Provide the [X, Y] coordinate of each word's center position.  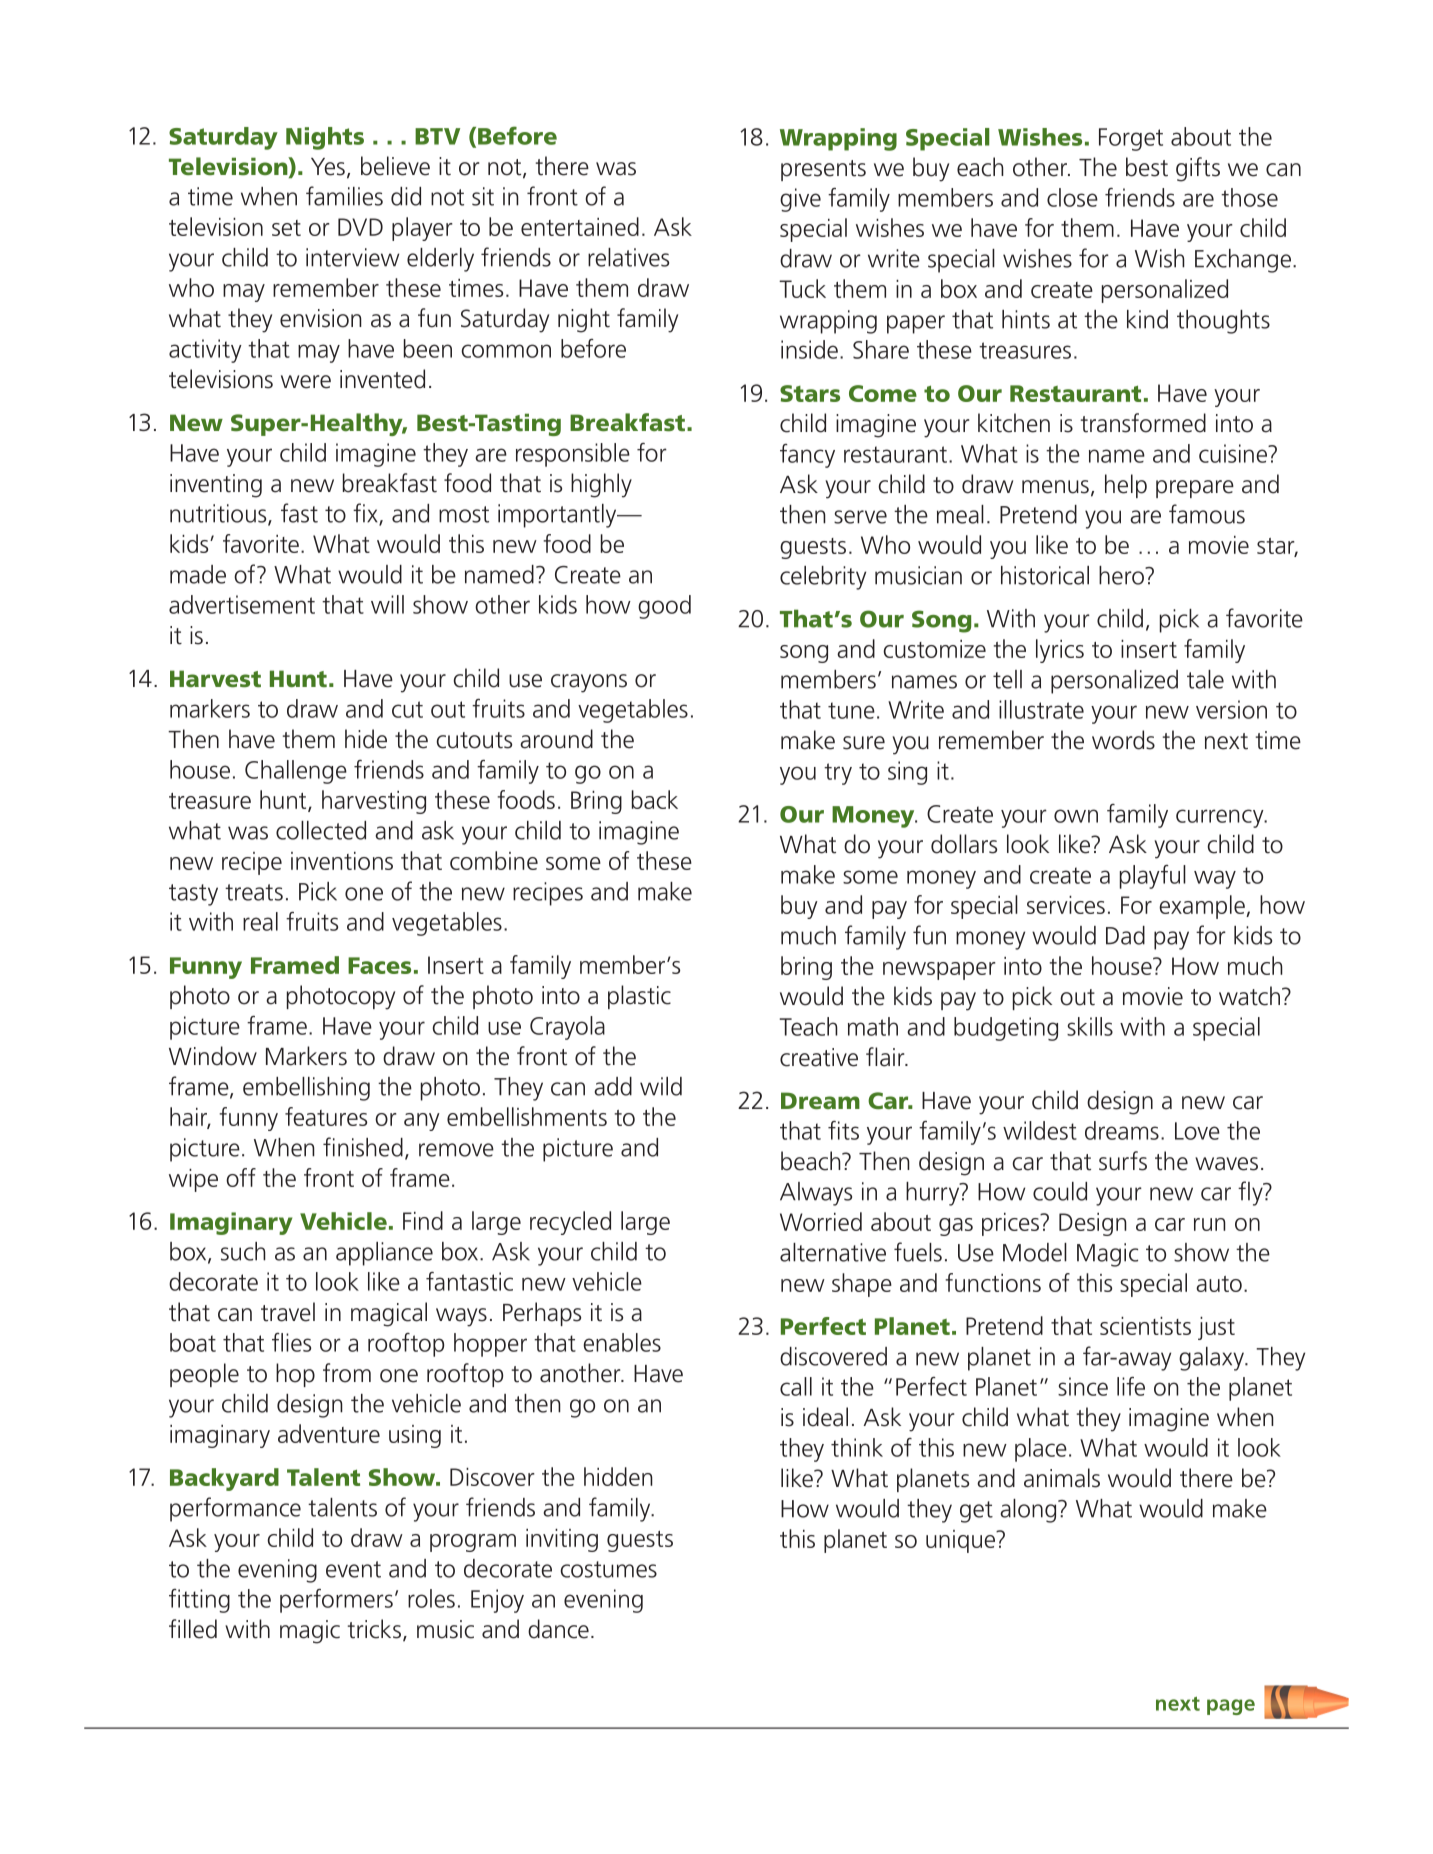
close [1072, 197]
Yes [328, 167]
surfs [1123, 1161]
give [800, 200]
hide [366, 739]
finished [363, 1147]
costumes [609, 1569]
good [664, 607]
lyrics [1060, 651]
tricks [376, 1630]
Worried [821, 1221]
